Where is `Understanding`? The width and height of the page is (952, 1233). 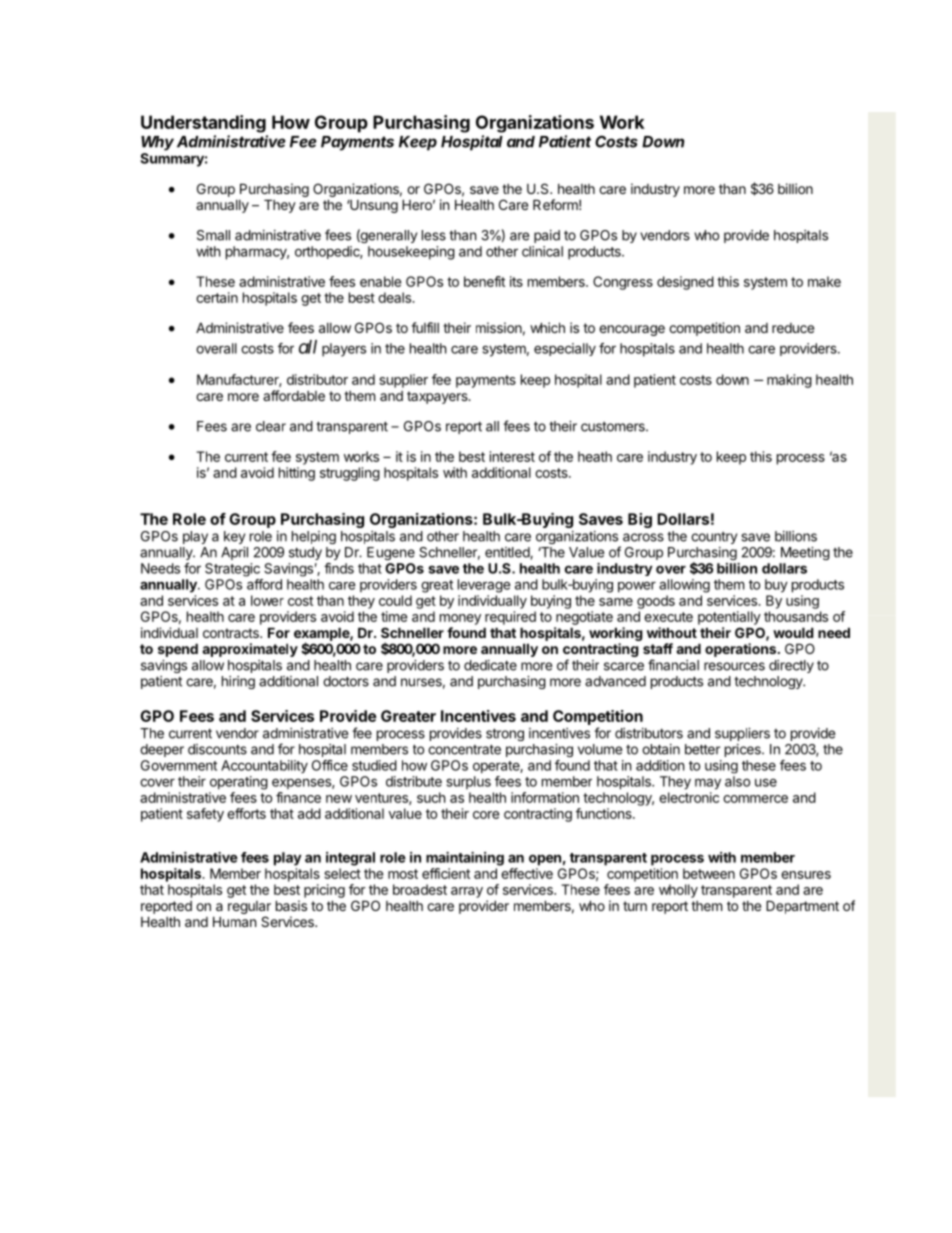 Understanding is located at coordinates (203, 124).
